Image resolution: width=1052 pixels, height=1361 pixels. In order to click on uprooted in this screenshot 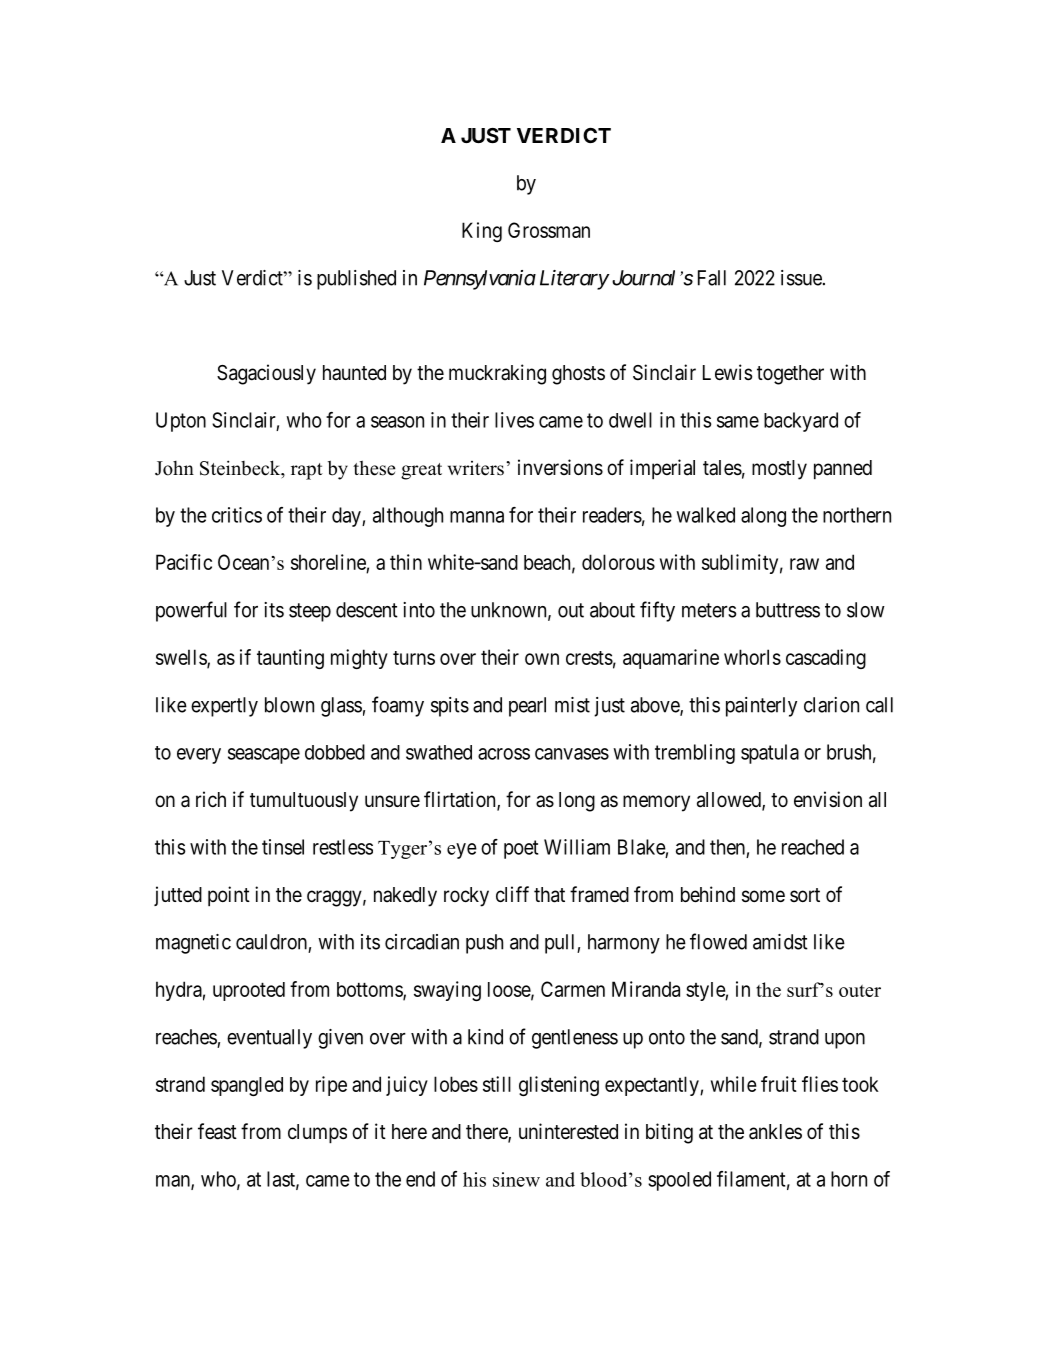, I will do `click(249, 991)`.
